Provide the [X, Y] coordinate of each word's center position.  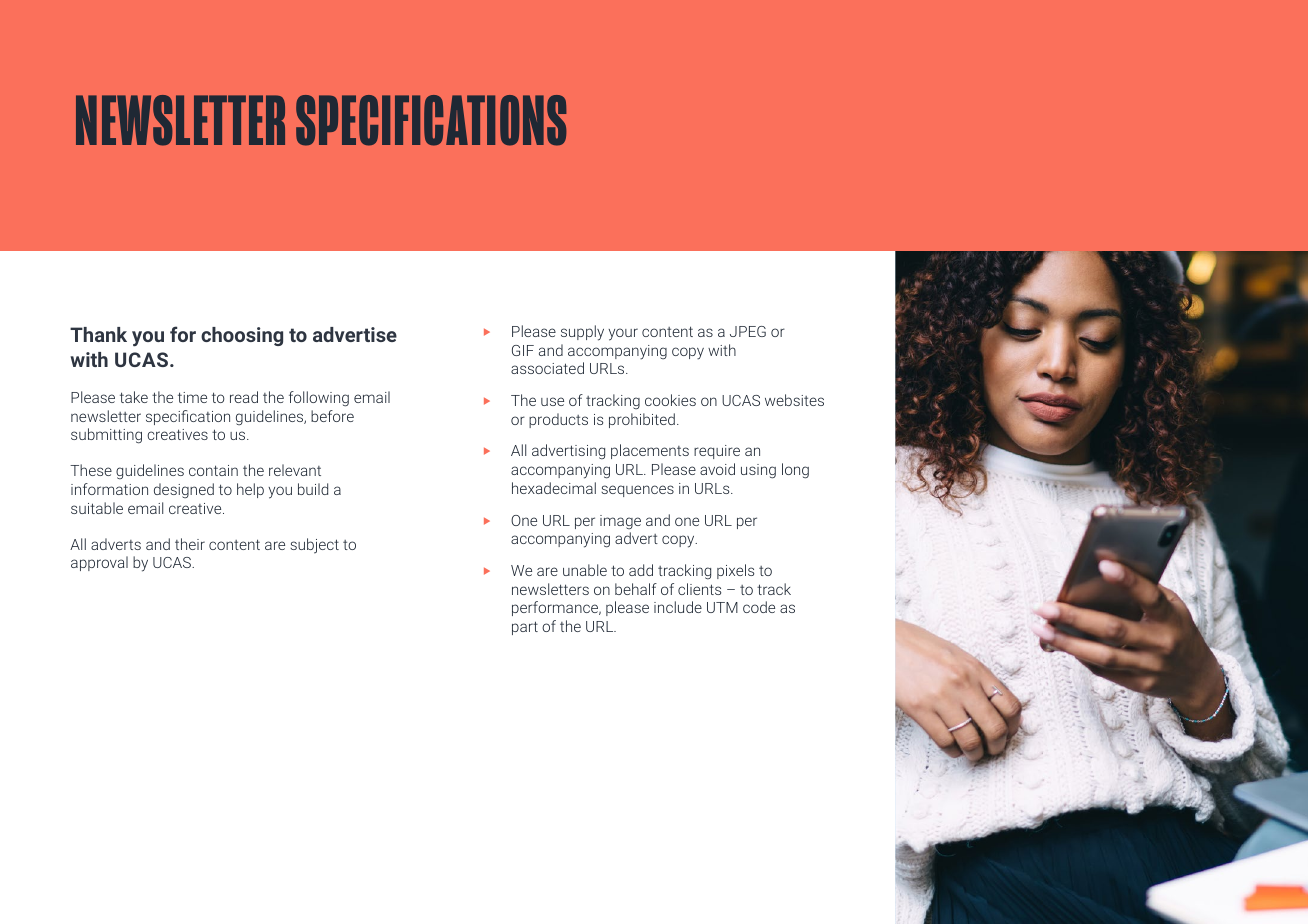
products [558, 420]
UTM [722, 607]
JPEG [748, 331]
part [525, 628]
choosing [242, 336]
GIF [523, 350]
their [190, 544]
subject [314, 546]
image [620, 522]
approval [99, 563]
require [717, 452]
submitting [106, 436]
